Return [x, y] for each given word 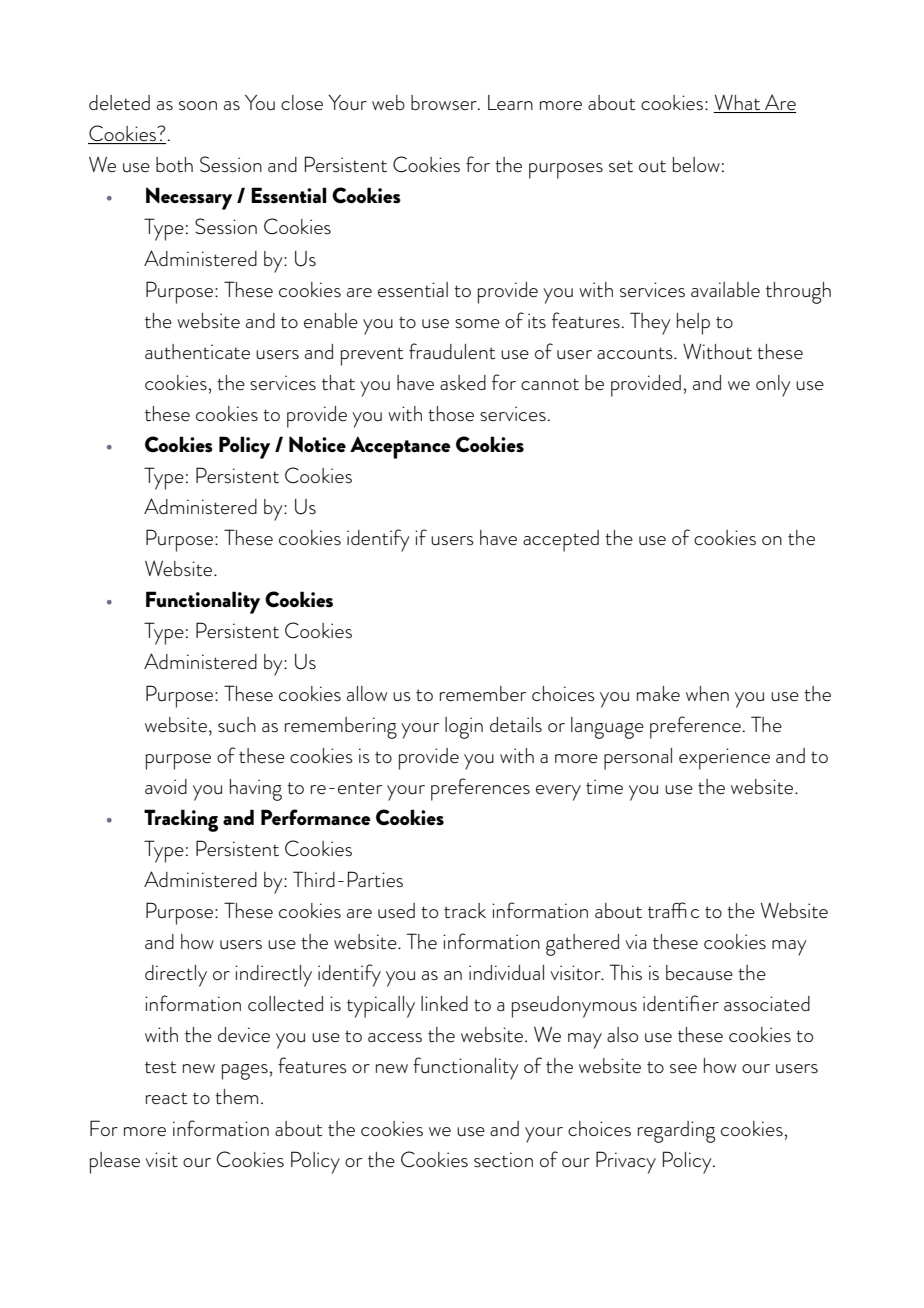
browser [445, 103]
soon [198, 105]
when [707, 694]
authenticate [197, 352]
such [237, 725]
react [166, 1098]
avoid [166, 786]
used [396, 911]
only [773, 386]
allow [367, 693]
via [635, 941]
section [503, 1160]
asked [463, 383]
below [696, 164]
